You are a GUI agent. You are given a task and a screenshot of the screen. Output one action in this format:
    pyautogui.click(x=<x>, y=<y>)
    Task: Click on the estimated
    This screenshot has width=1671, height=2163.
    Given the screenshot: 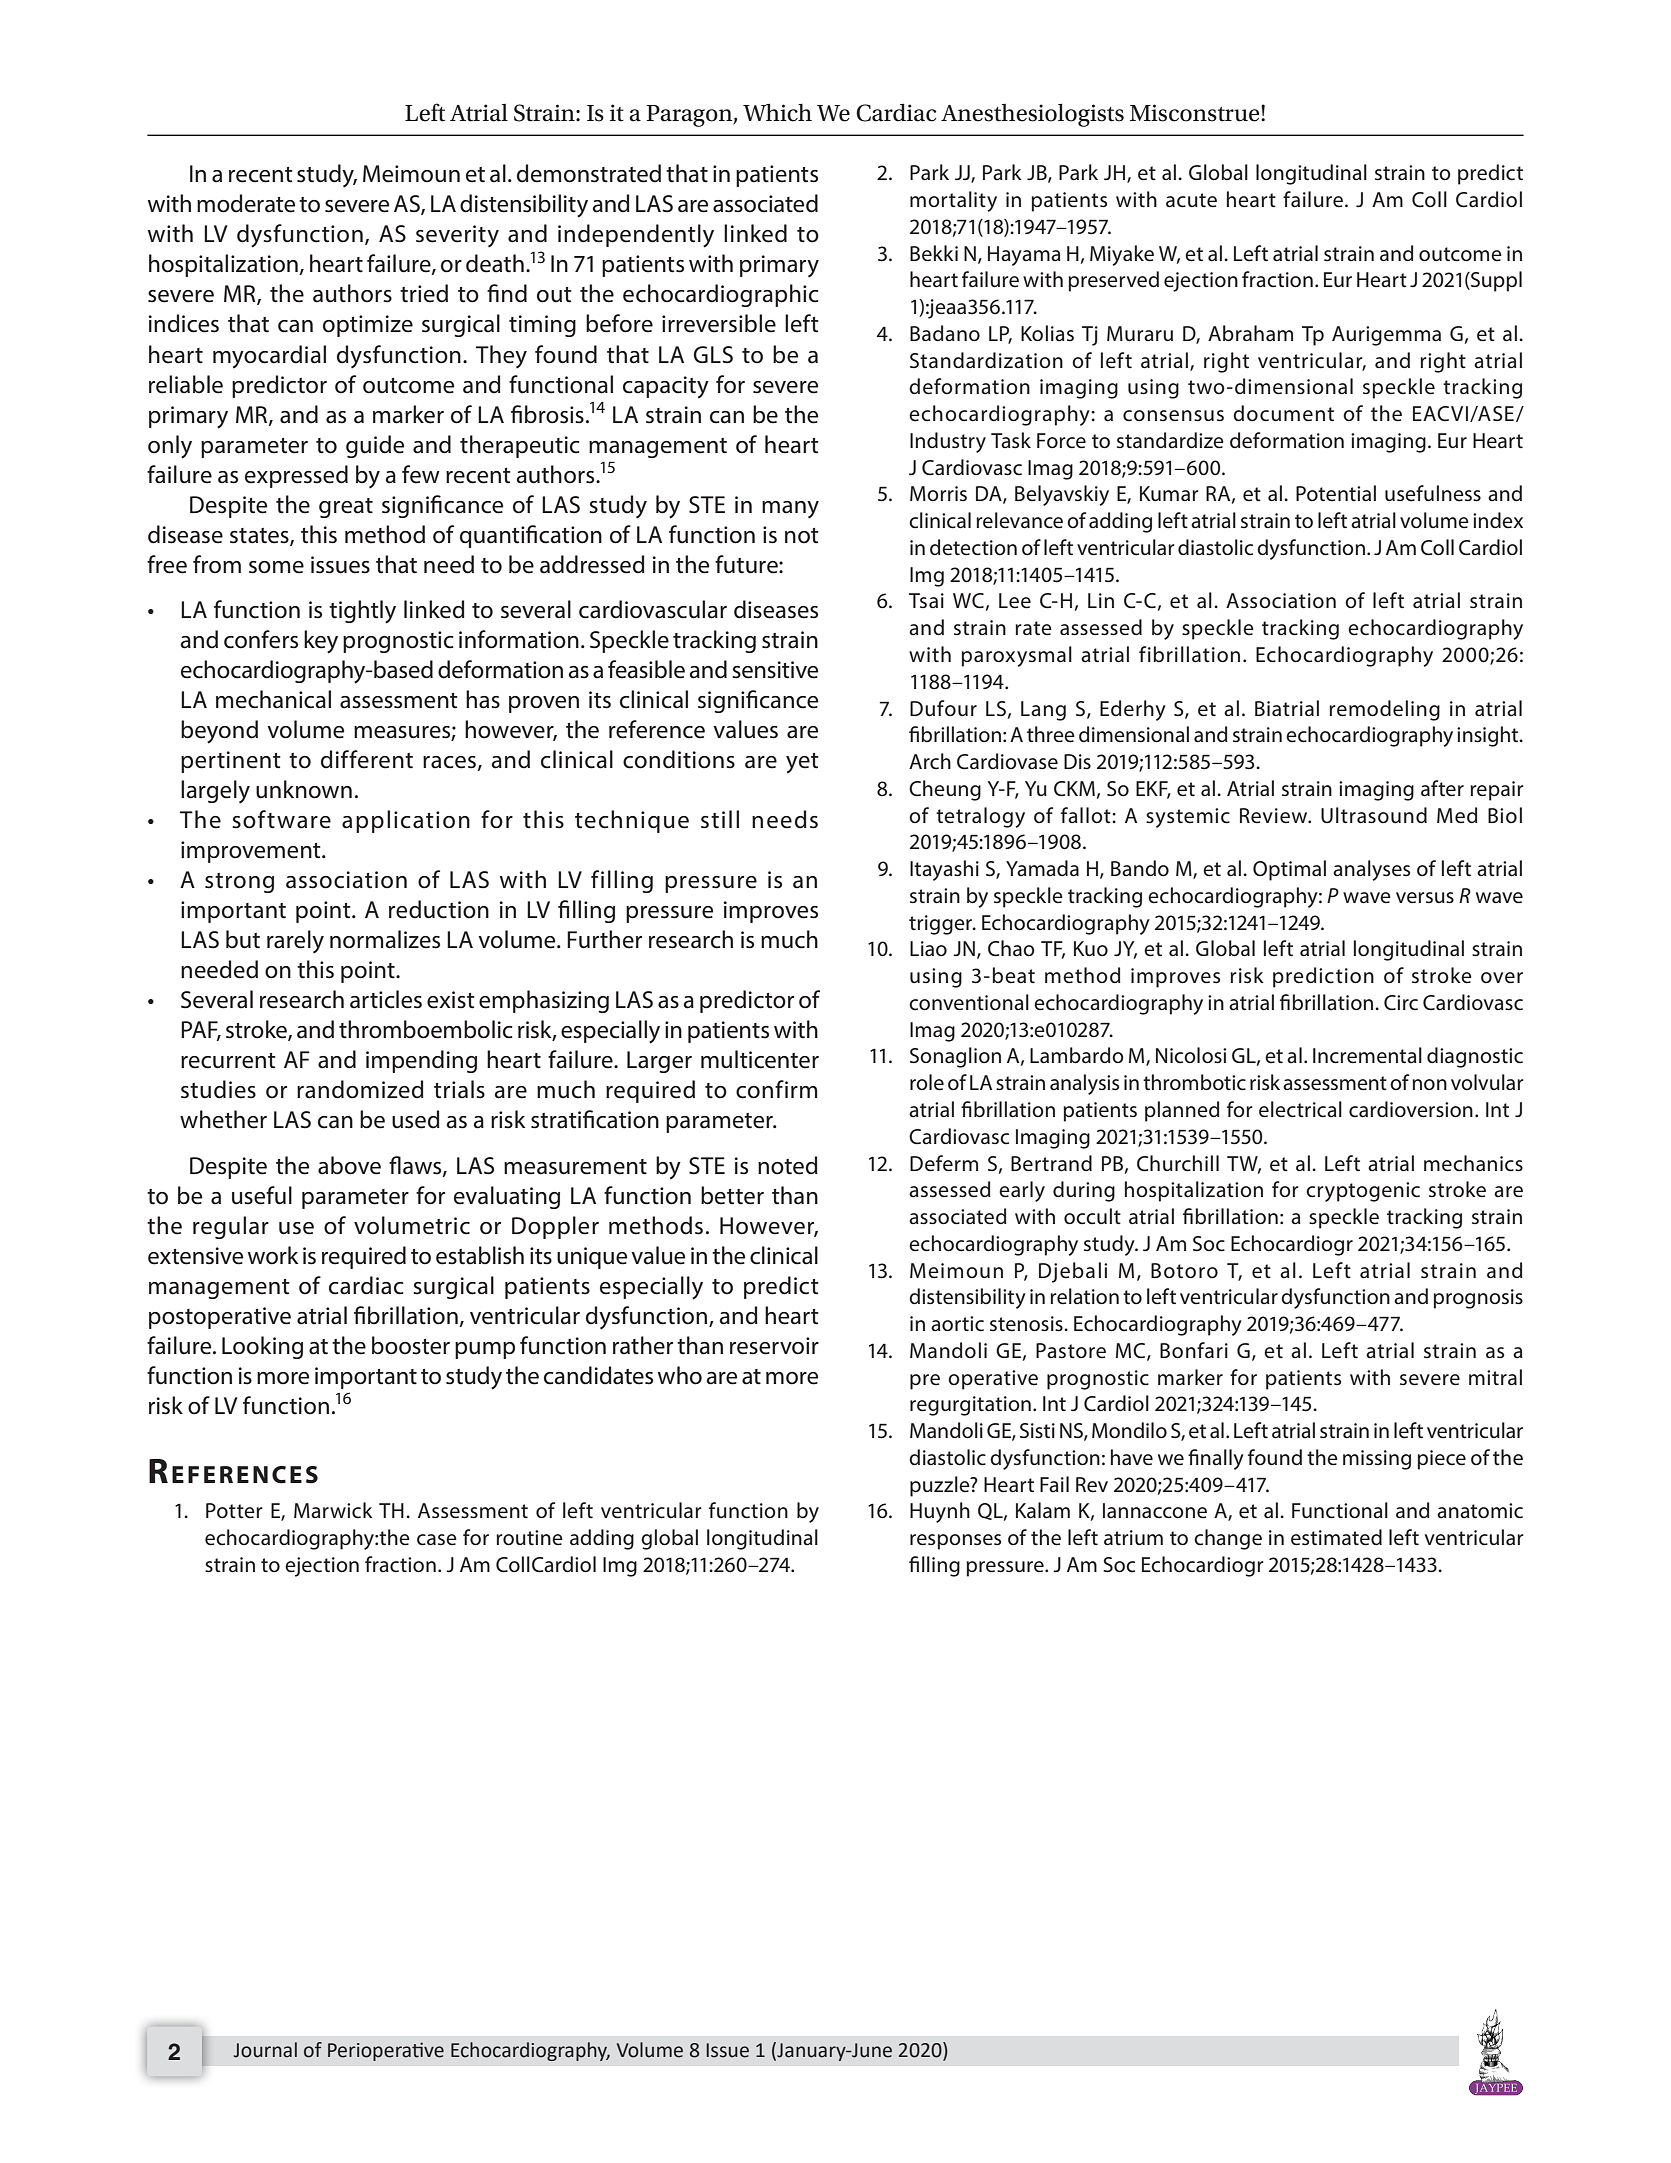 What is the action you would take?
    pyautogui.click(x=1336, y=1537)
